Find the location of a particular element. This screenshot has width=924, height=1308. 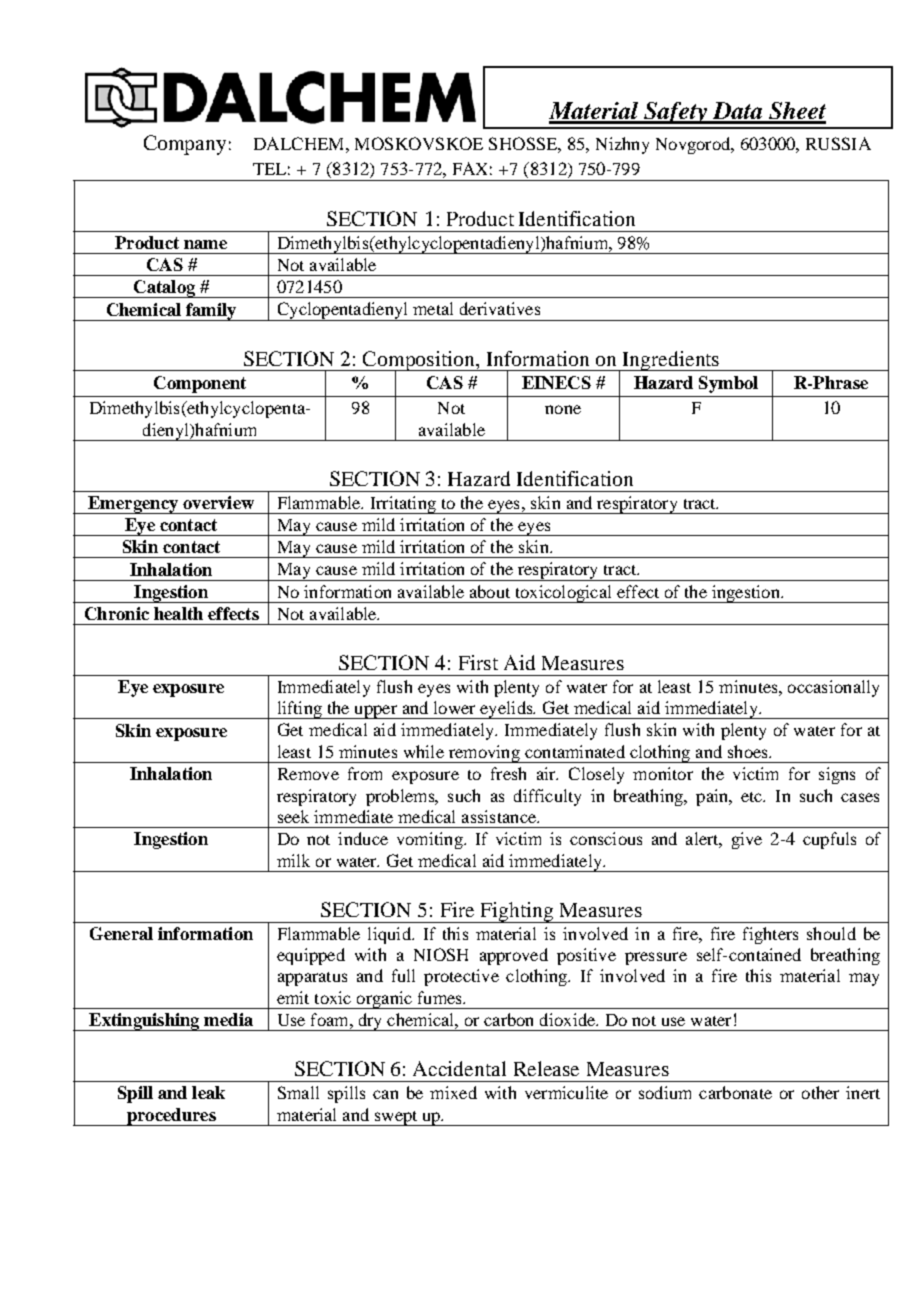

RUSSIA is located at coordinates (838, 143).
